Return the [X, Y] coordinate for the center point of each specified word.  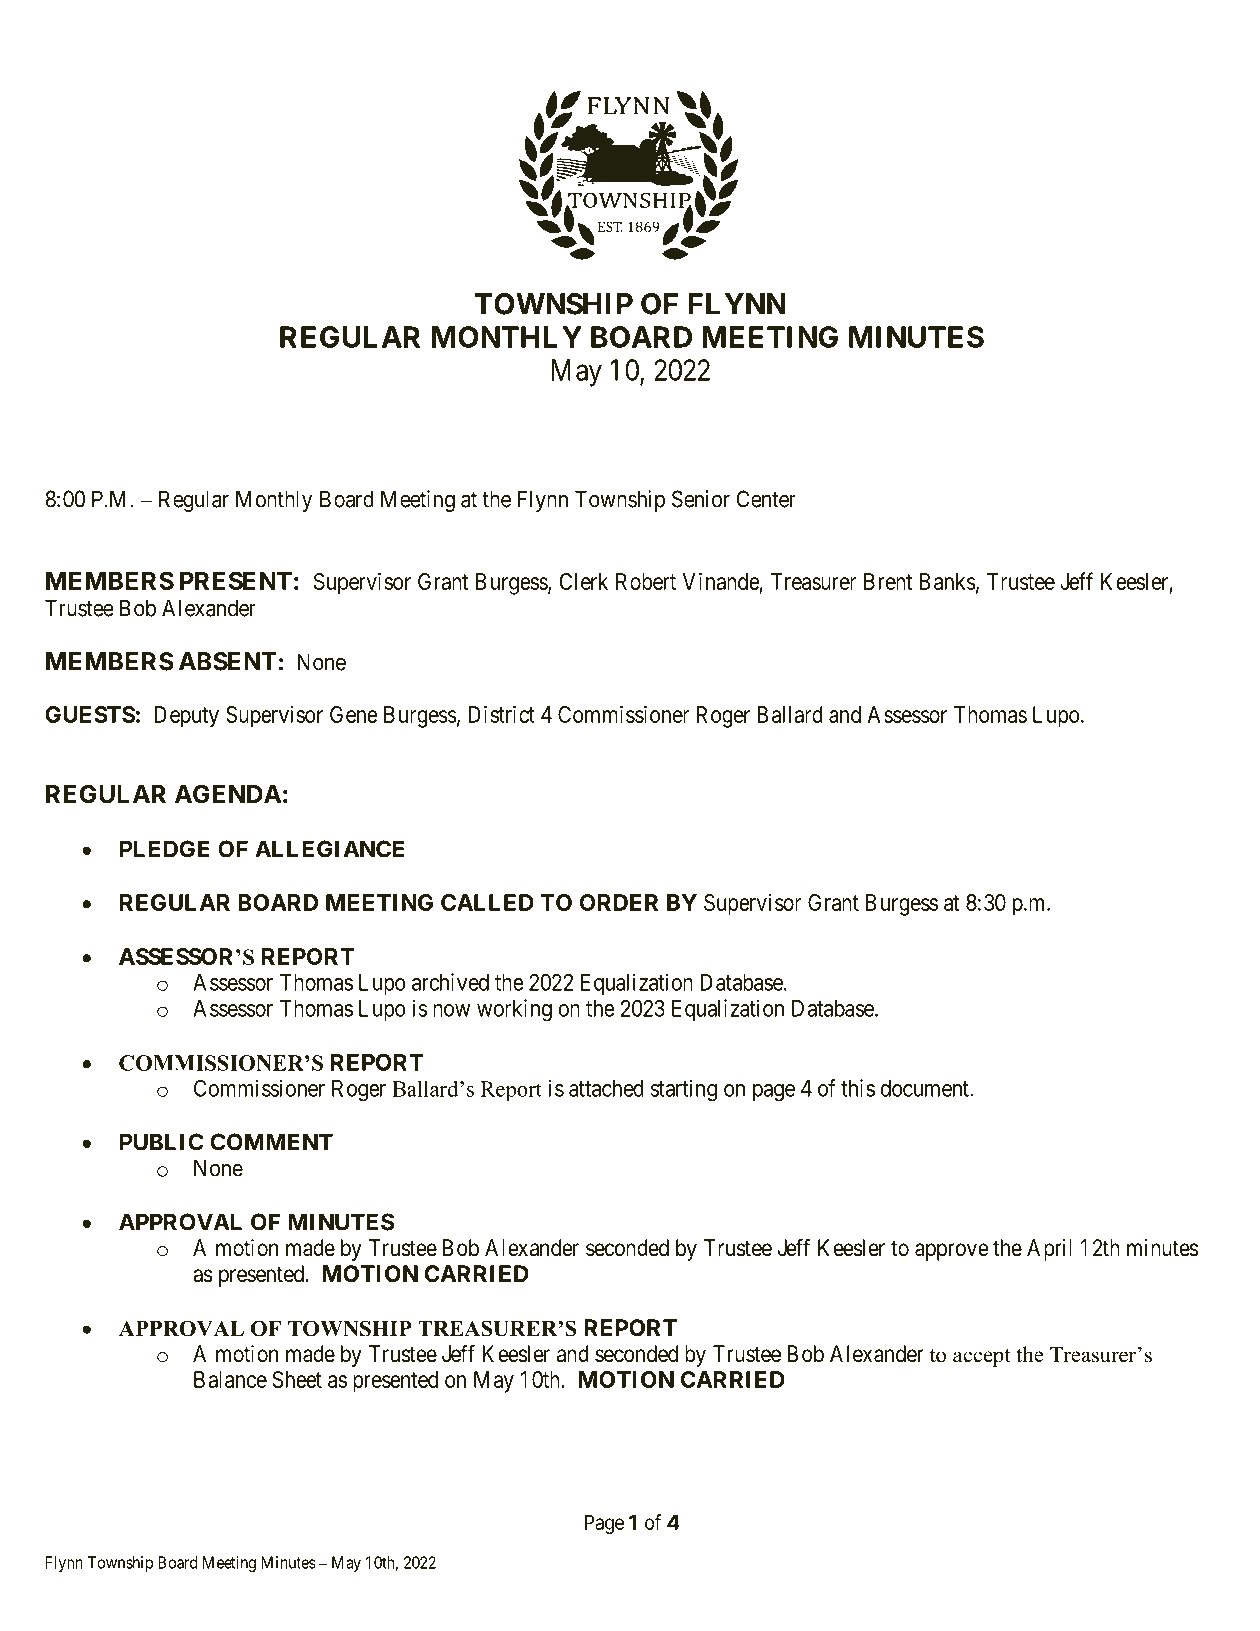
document [926, 1088]
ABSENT [228, 661]
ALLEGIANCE [329, 849]
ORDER [619, 902]
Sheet [297, 1379]
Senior [701, 499]
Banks [948, 581]
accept [982, 1357]
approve [951, 1252]
